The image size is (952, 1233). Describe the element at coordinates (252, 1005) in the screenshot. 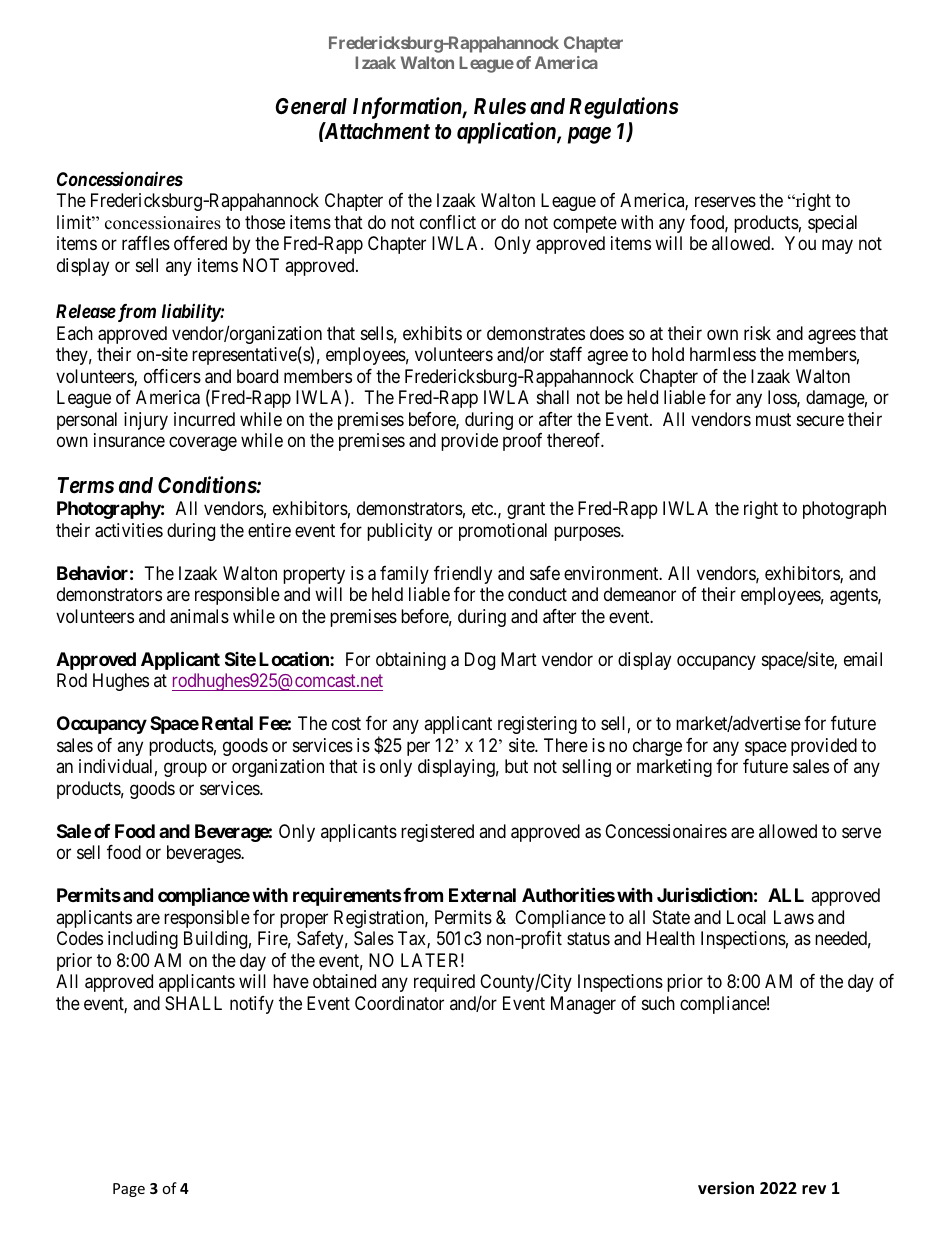

I see `notify` at that location.
